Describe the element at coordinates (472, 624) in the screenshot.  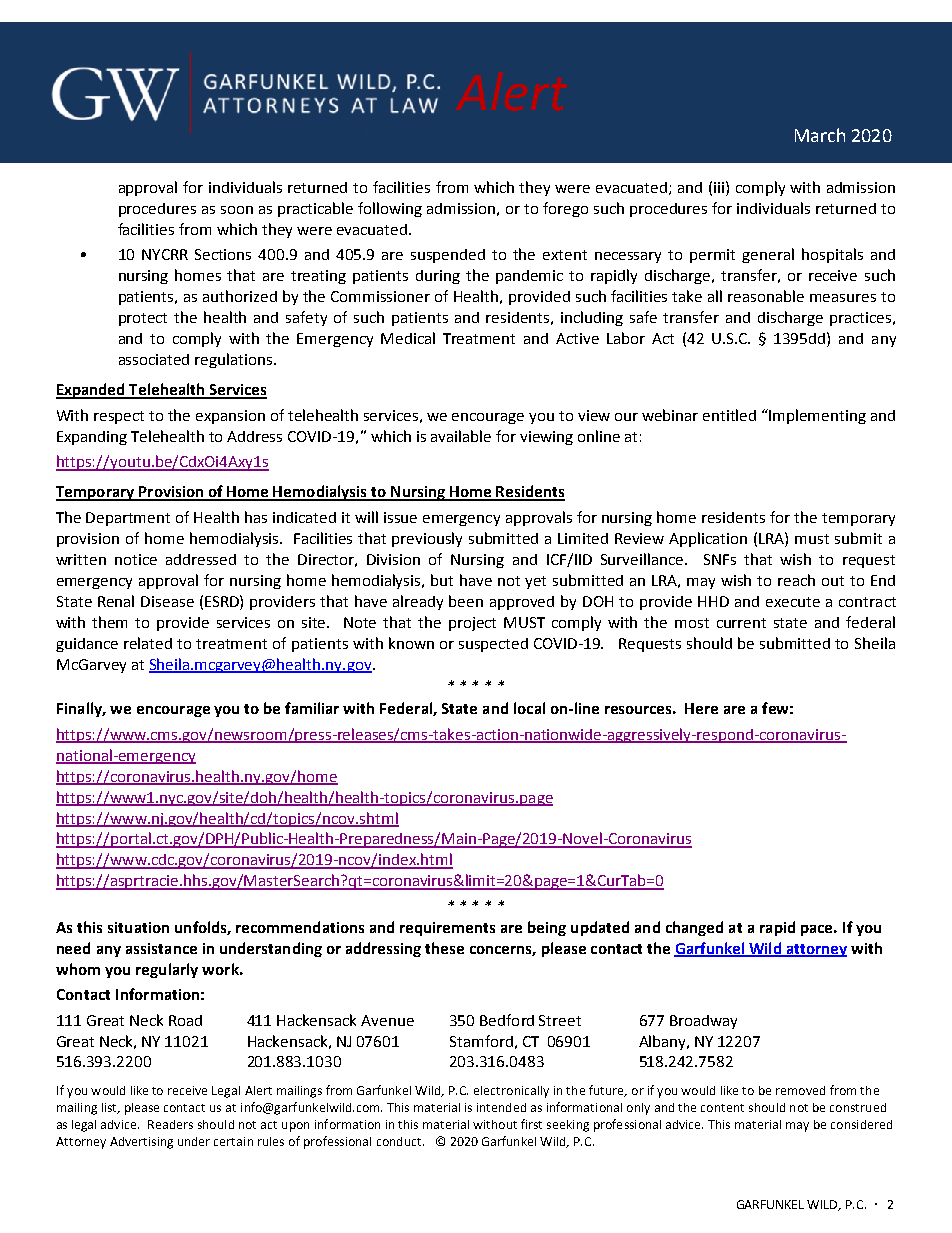
I see `project` at that location.
